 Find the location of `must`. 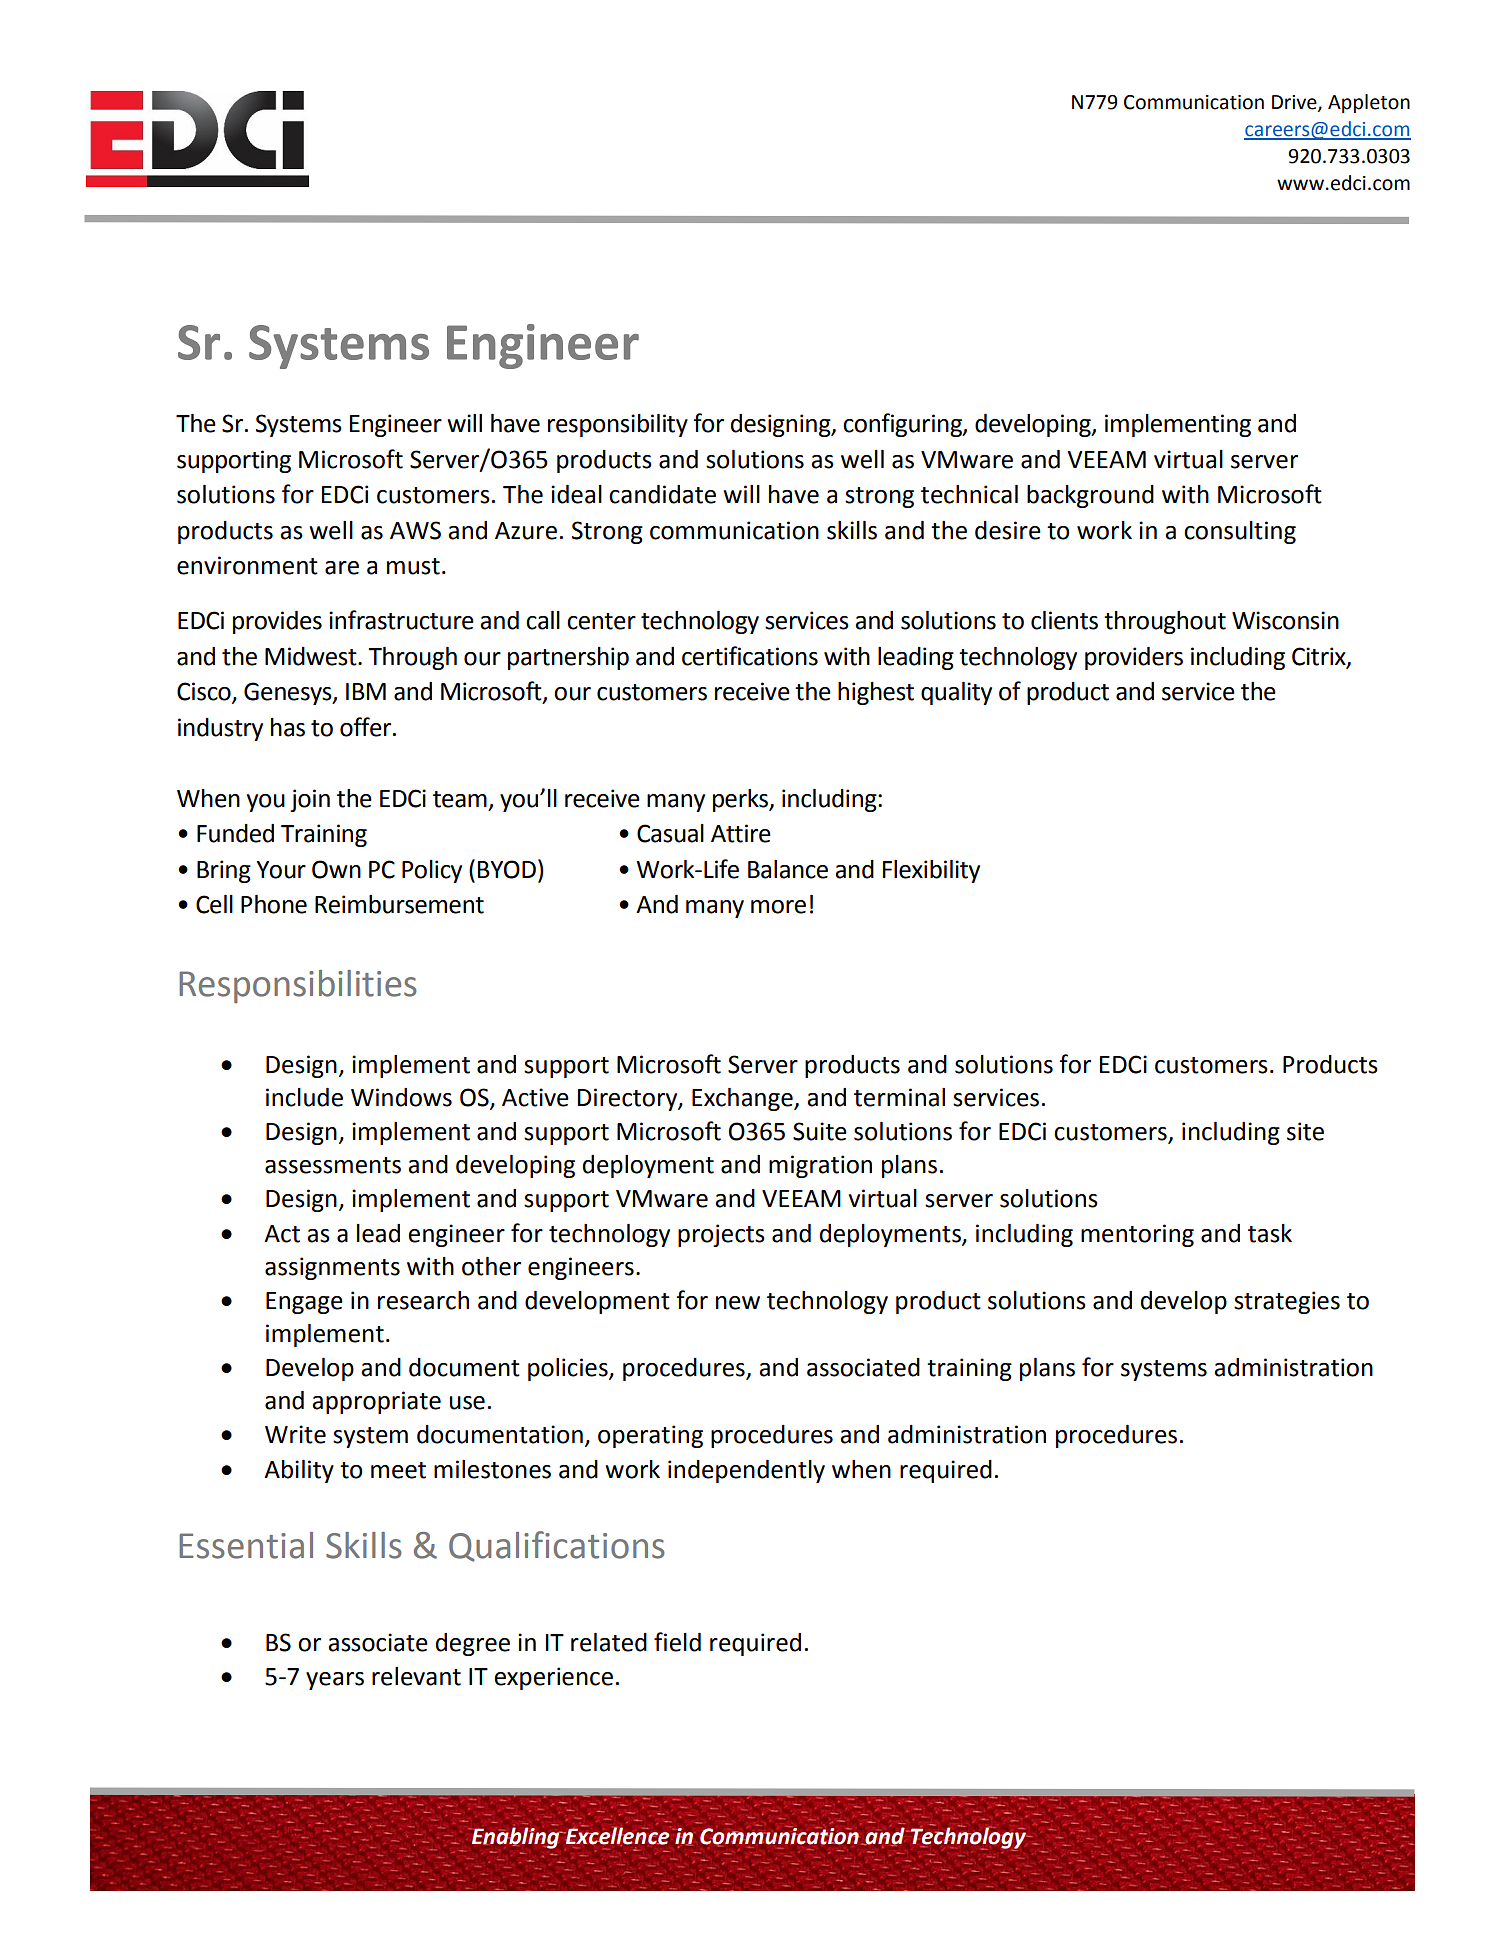

must is located at coordinates (413, 566).
